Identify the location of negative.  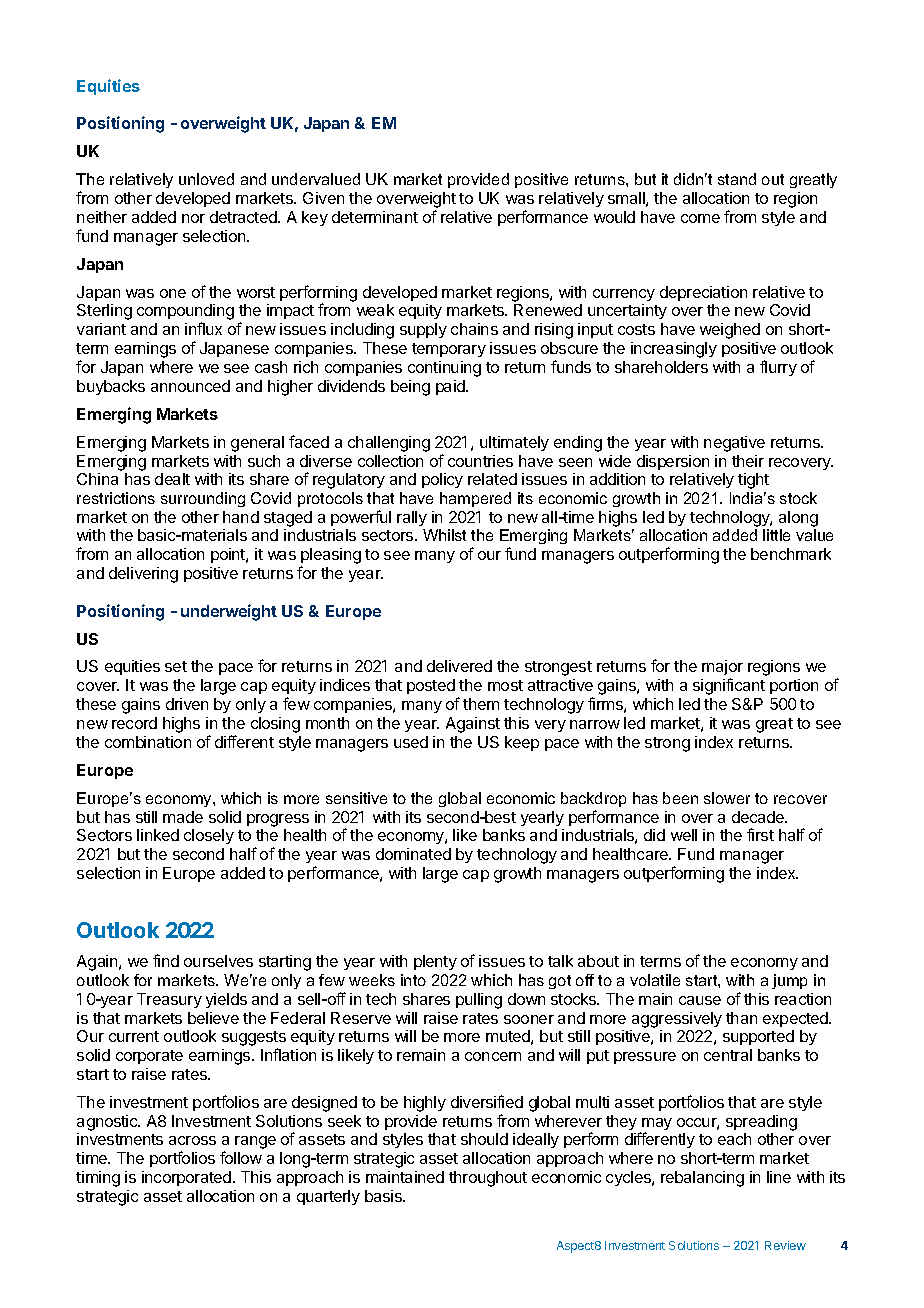
(734, 444).
